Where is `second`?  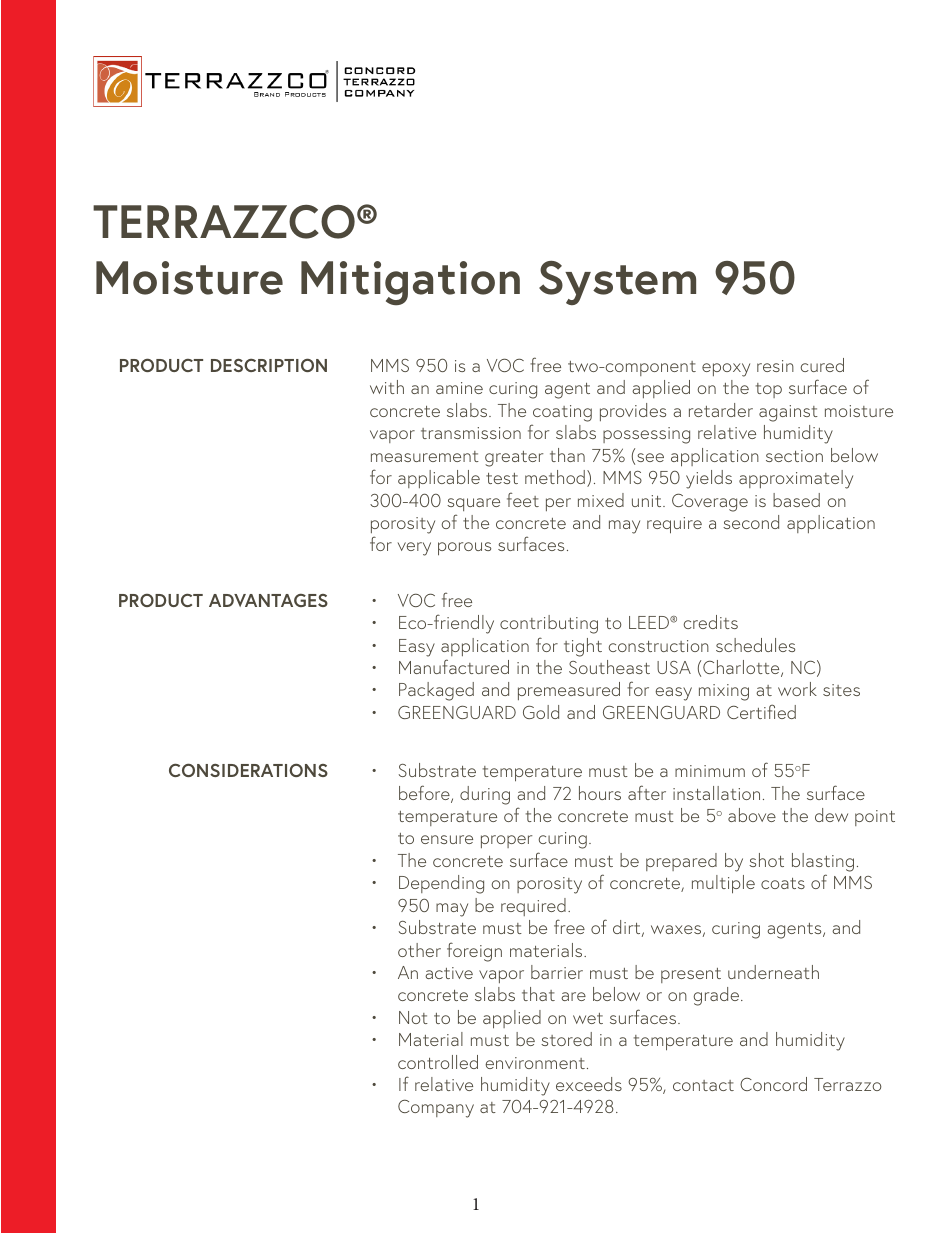 second is located at coordinates (751, 522).
